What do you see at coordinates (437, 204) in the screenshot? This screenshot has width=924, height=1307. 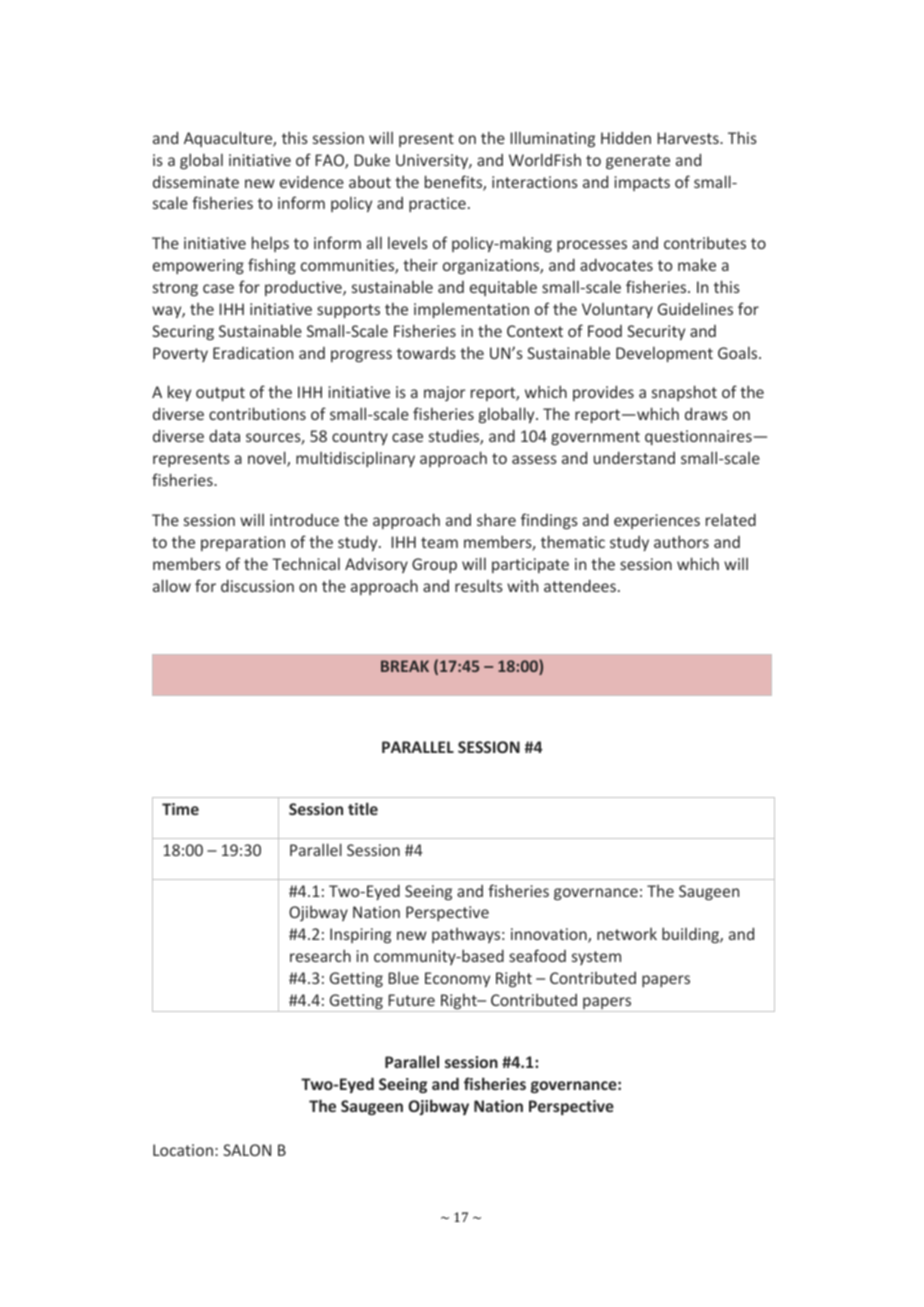 I see `practice` at bounding box center [437, 204].
